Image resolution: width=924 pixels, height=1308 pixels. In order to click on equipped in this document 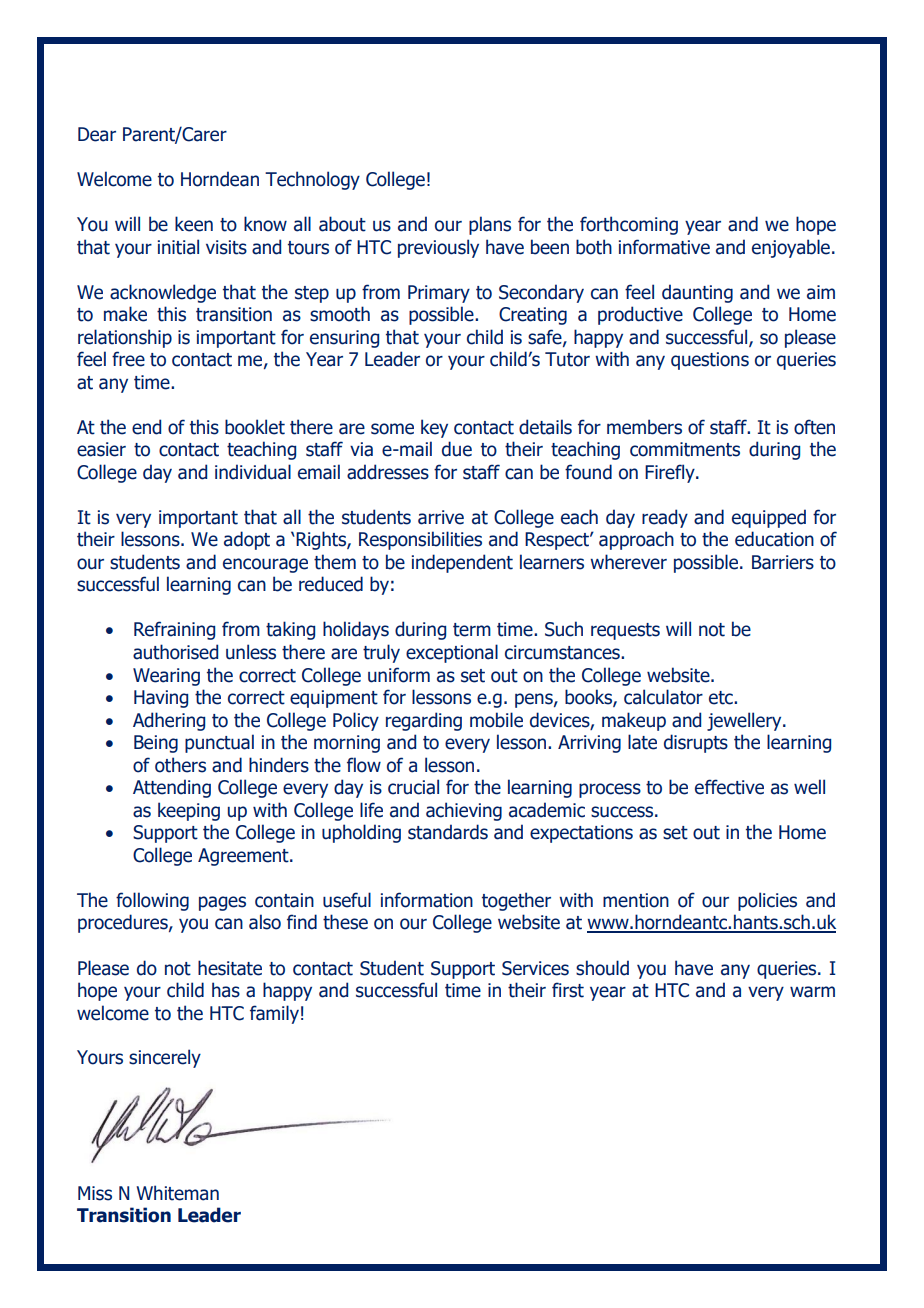, I will do `click(769, 518)`.
